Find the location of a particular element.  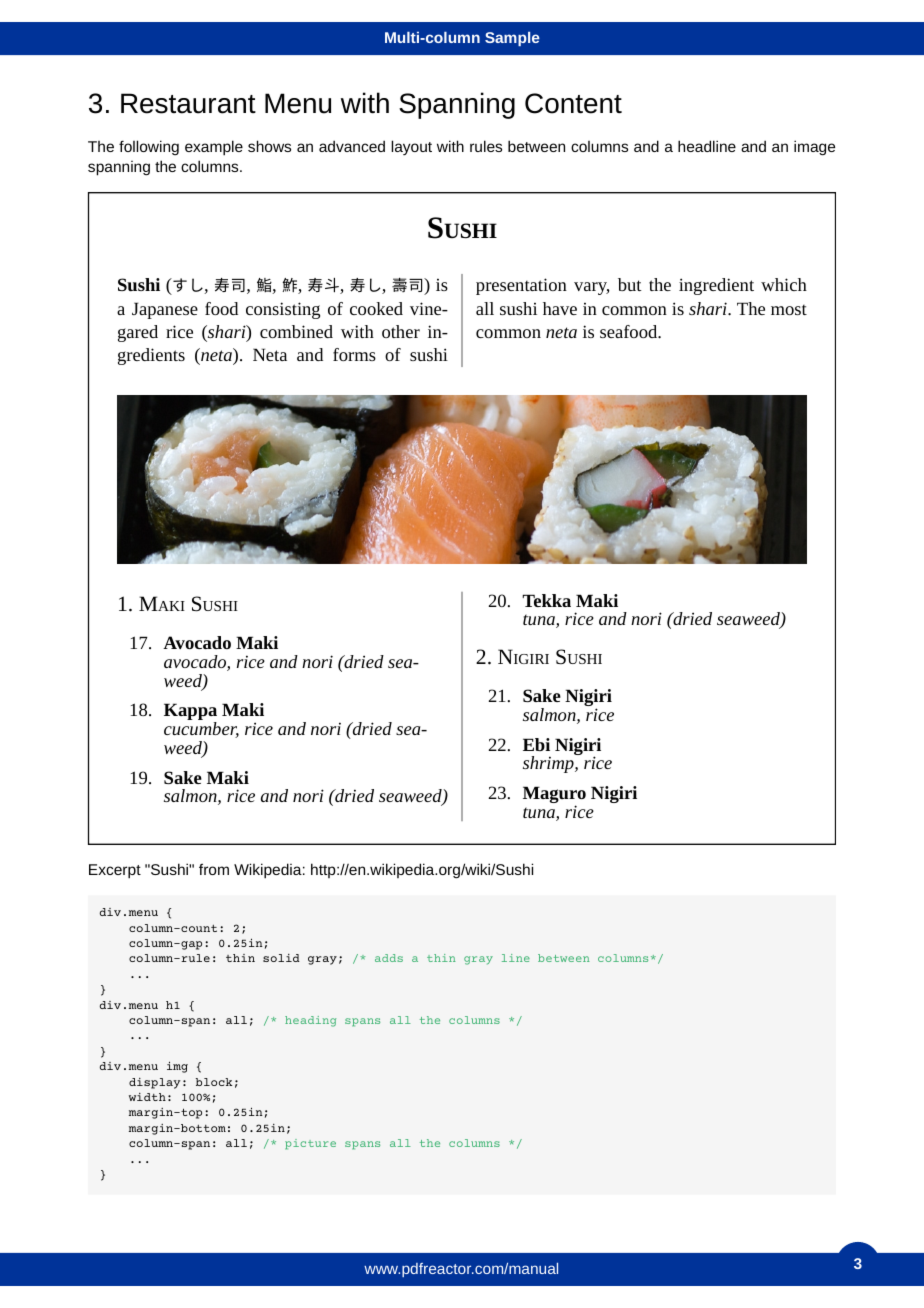

Sample is located at coordinates (512, 39).
